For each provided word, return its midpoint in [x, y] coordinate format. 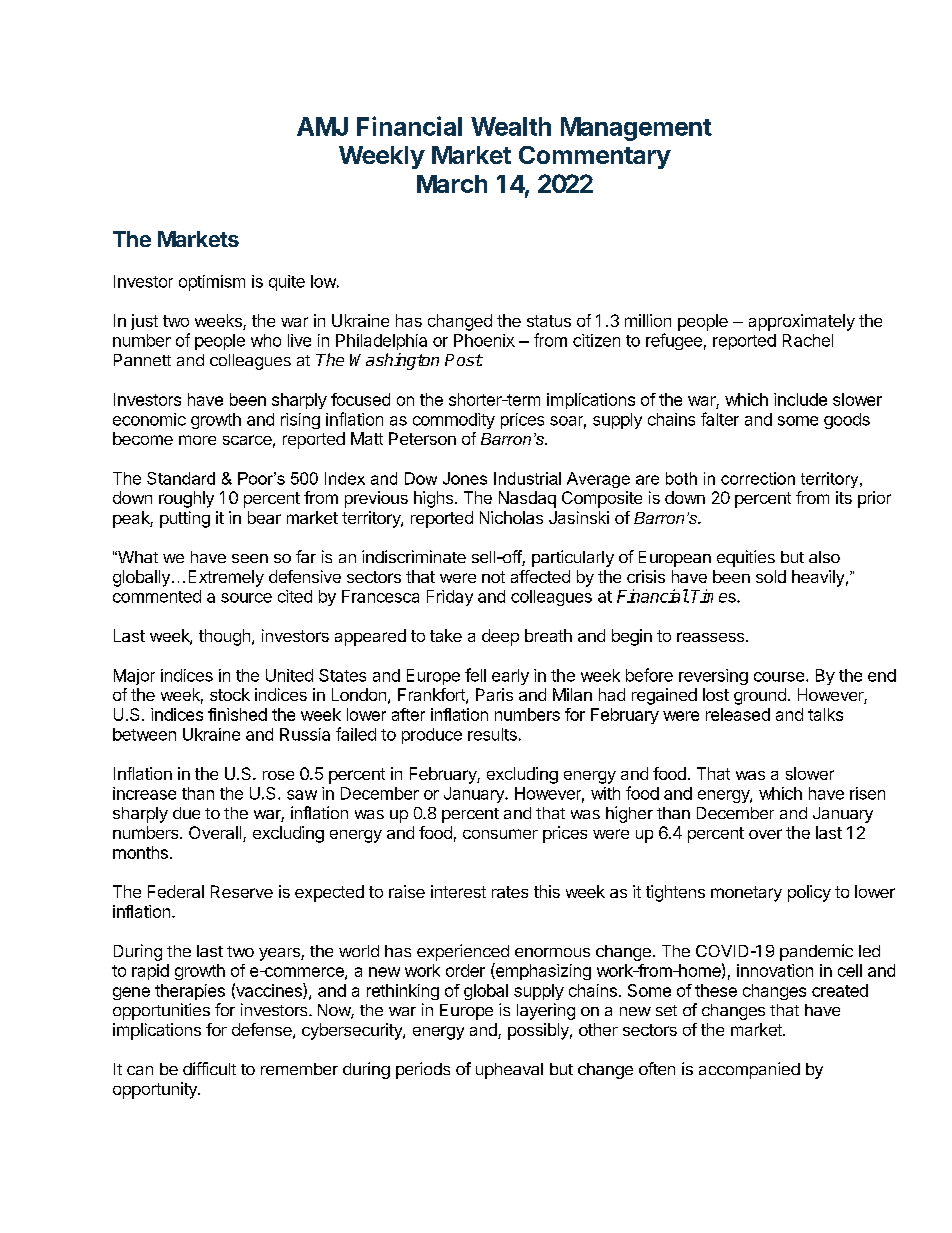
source [246, 598]
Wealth [511, 126]
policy [809, 893]
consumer [500, 834]
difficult [209, 1068]
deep [500, 637]
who [266, 340]
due [186, 813]
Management [636, 129]
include [800, 399]
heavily [818, 578]
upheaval [509, 1071]
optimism [212, 283]
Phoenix [484, 340]
